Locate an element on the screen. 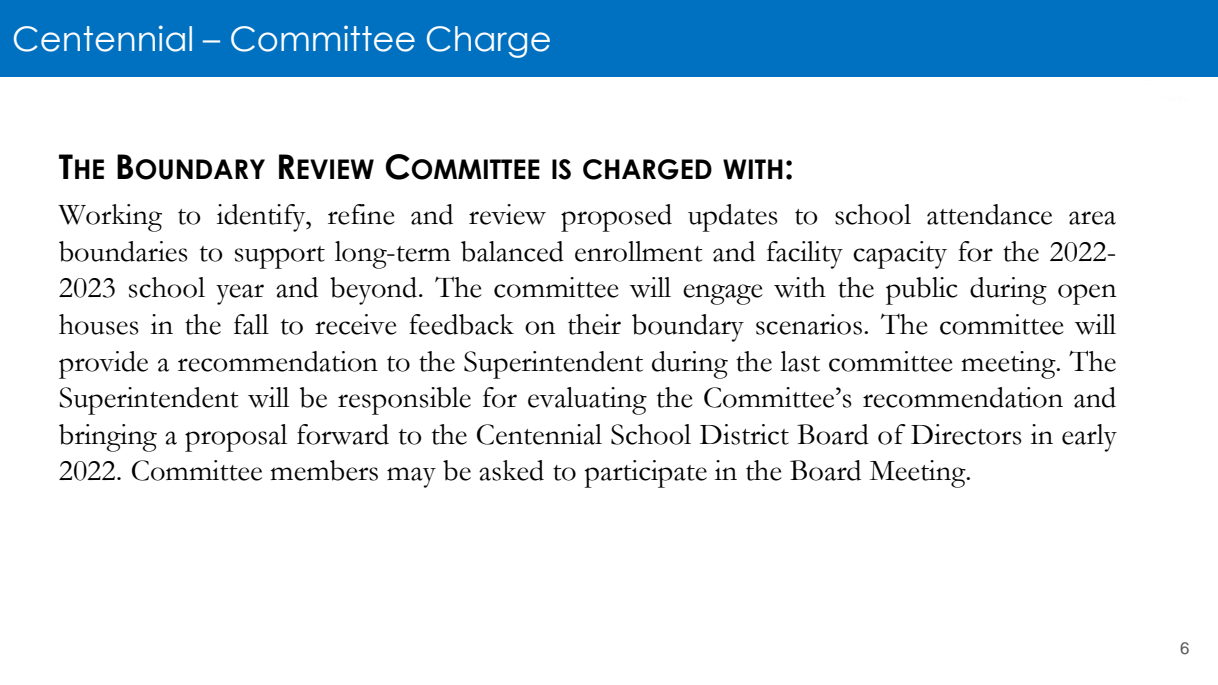  their is located at coordinates (594, 324).
